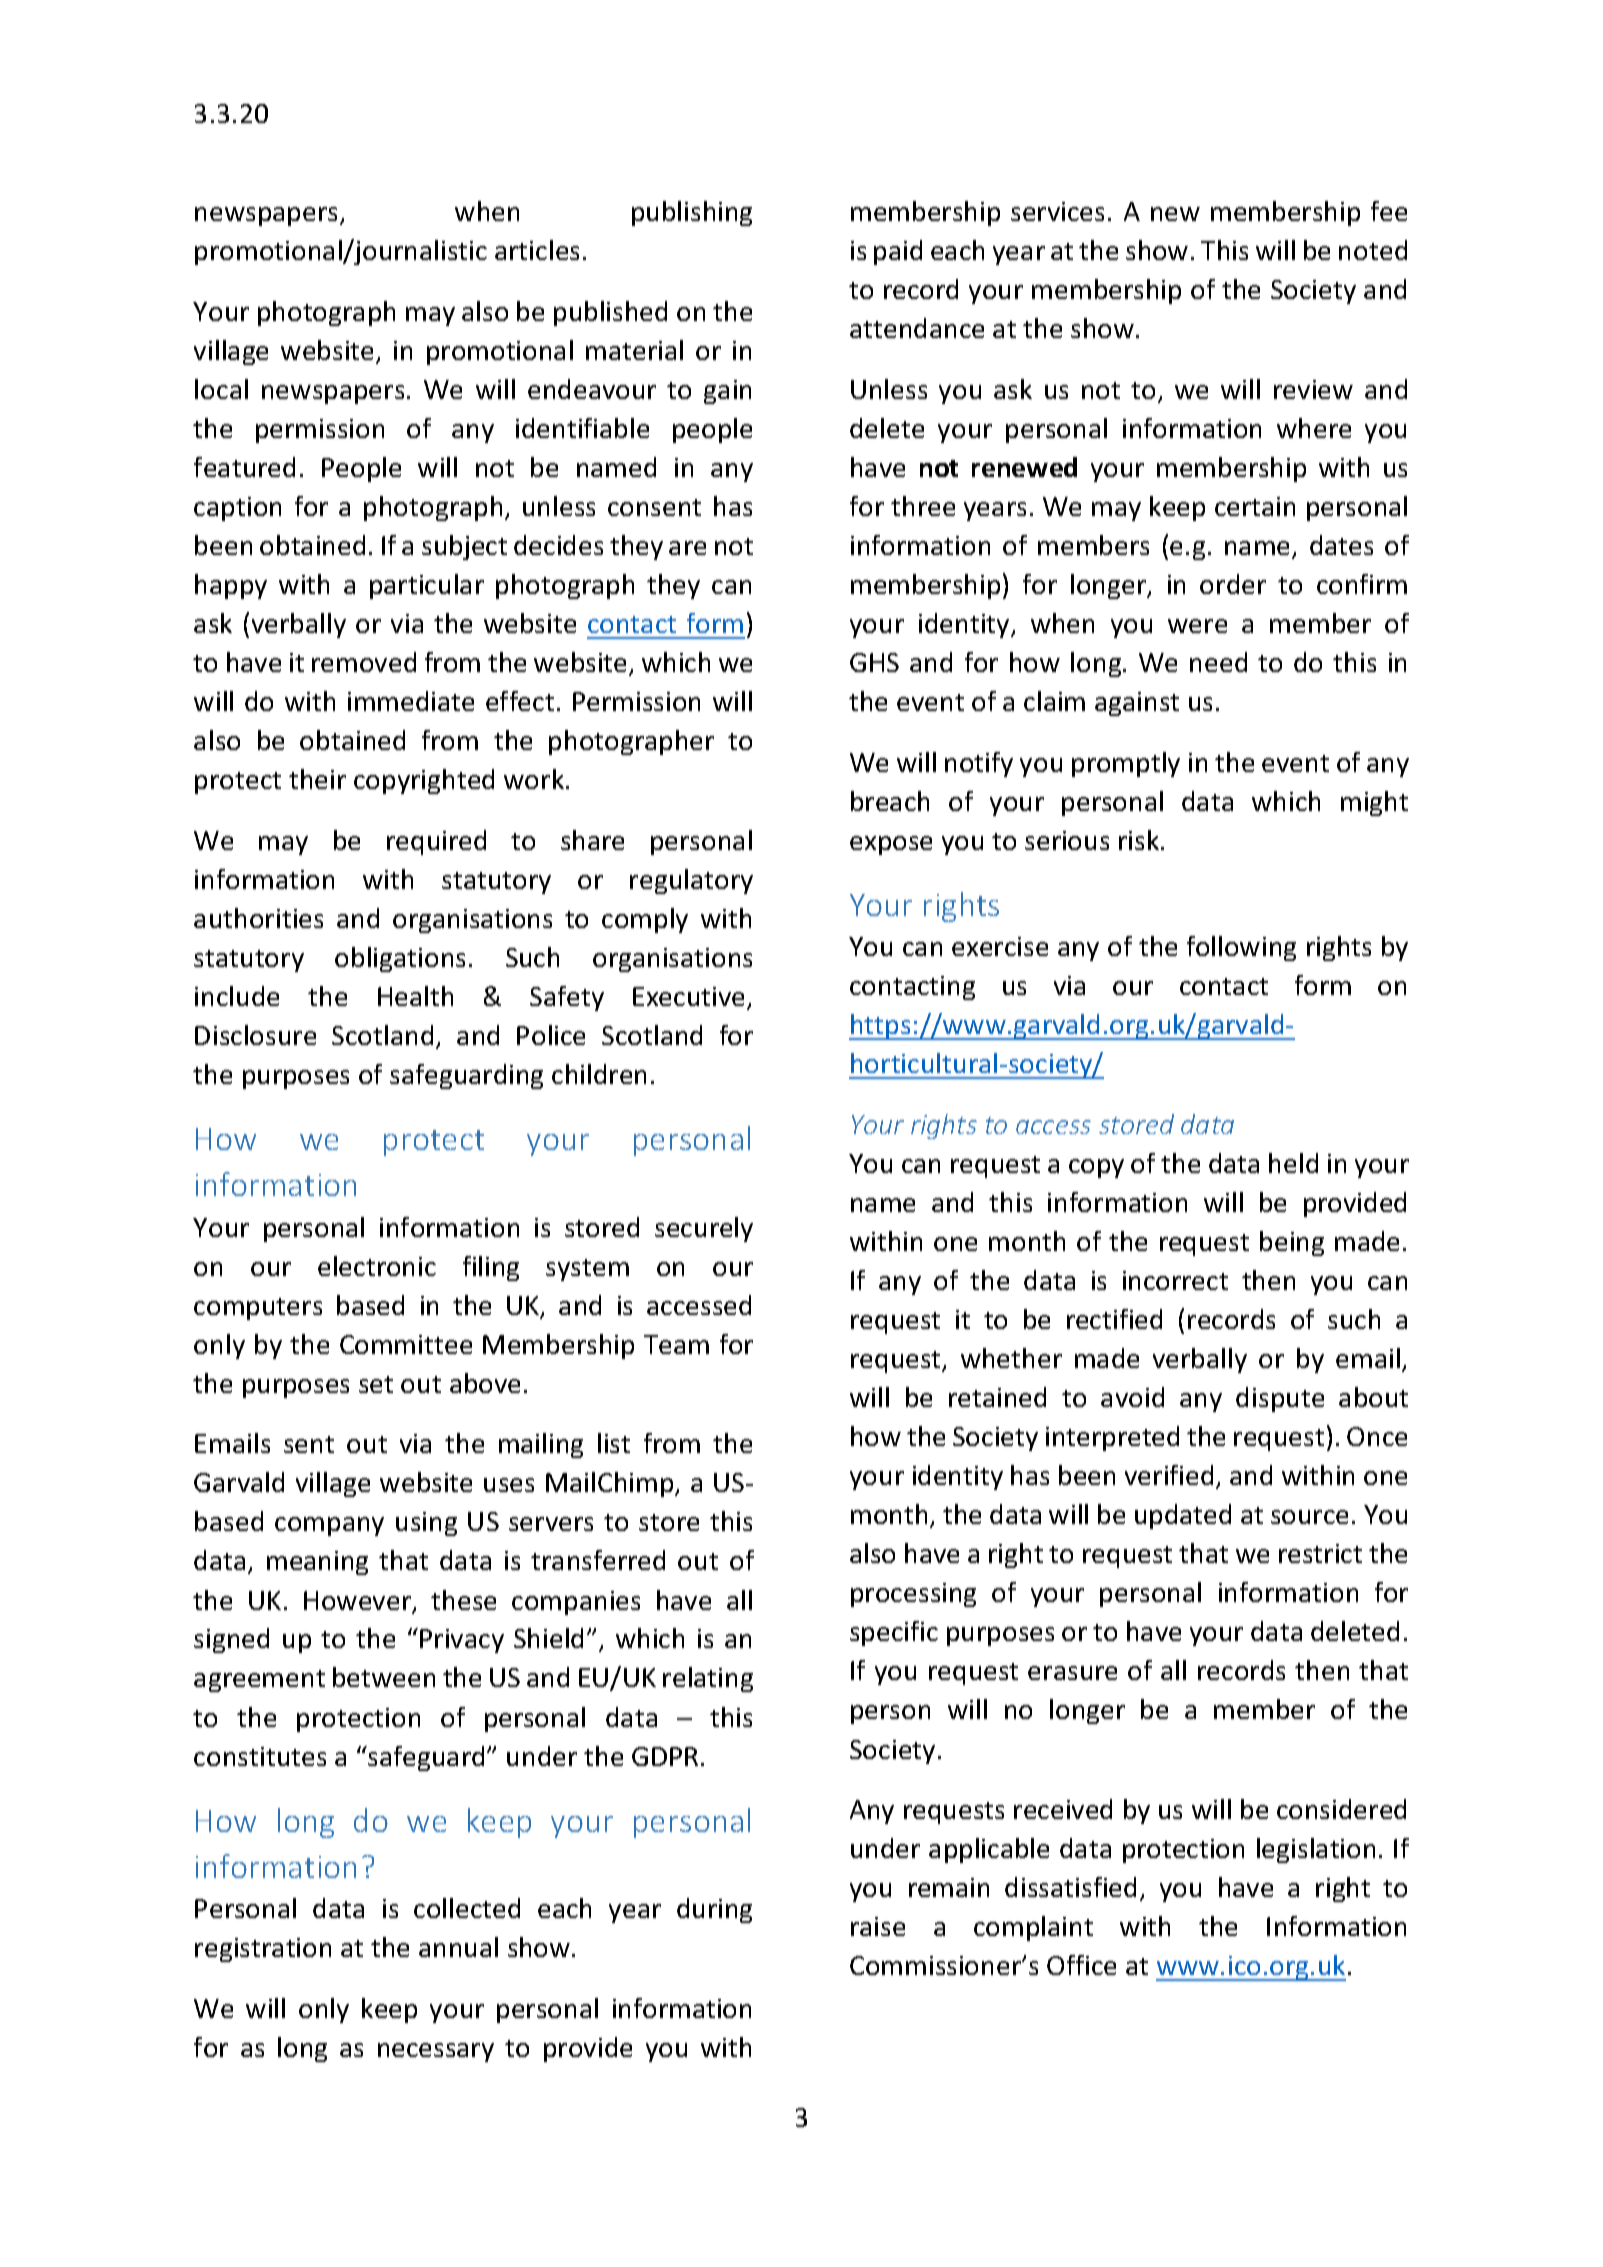 The height and width of the screenshot is (2267, 1603). Describe the element at coordinates (376, 1384) in the screenshot. I see `set` at that location.
